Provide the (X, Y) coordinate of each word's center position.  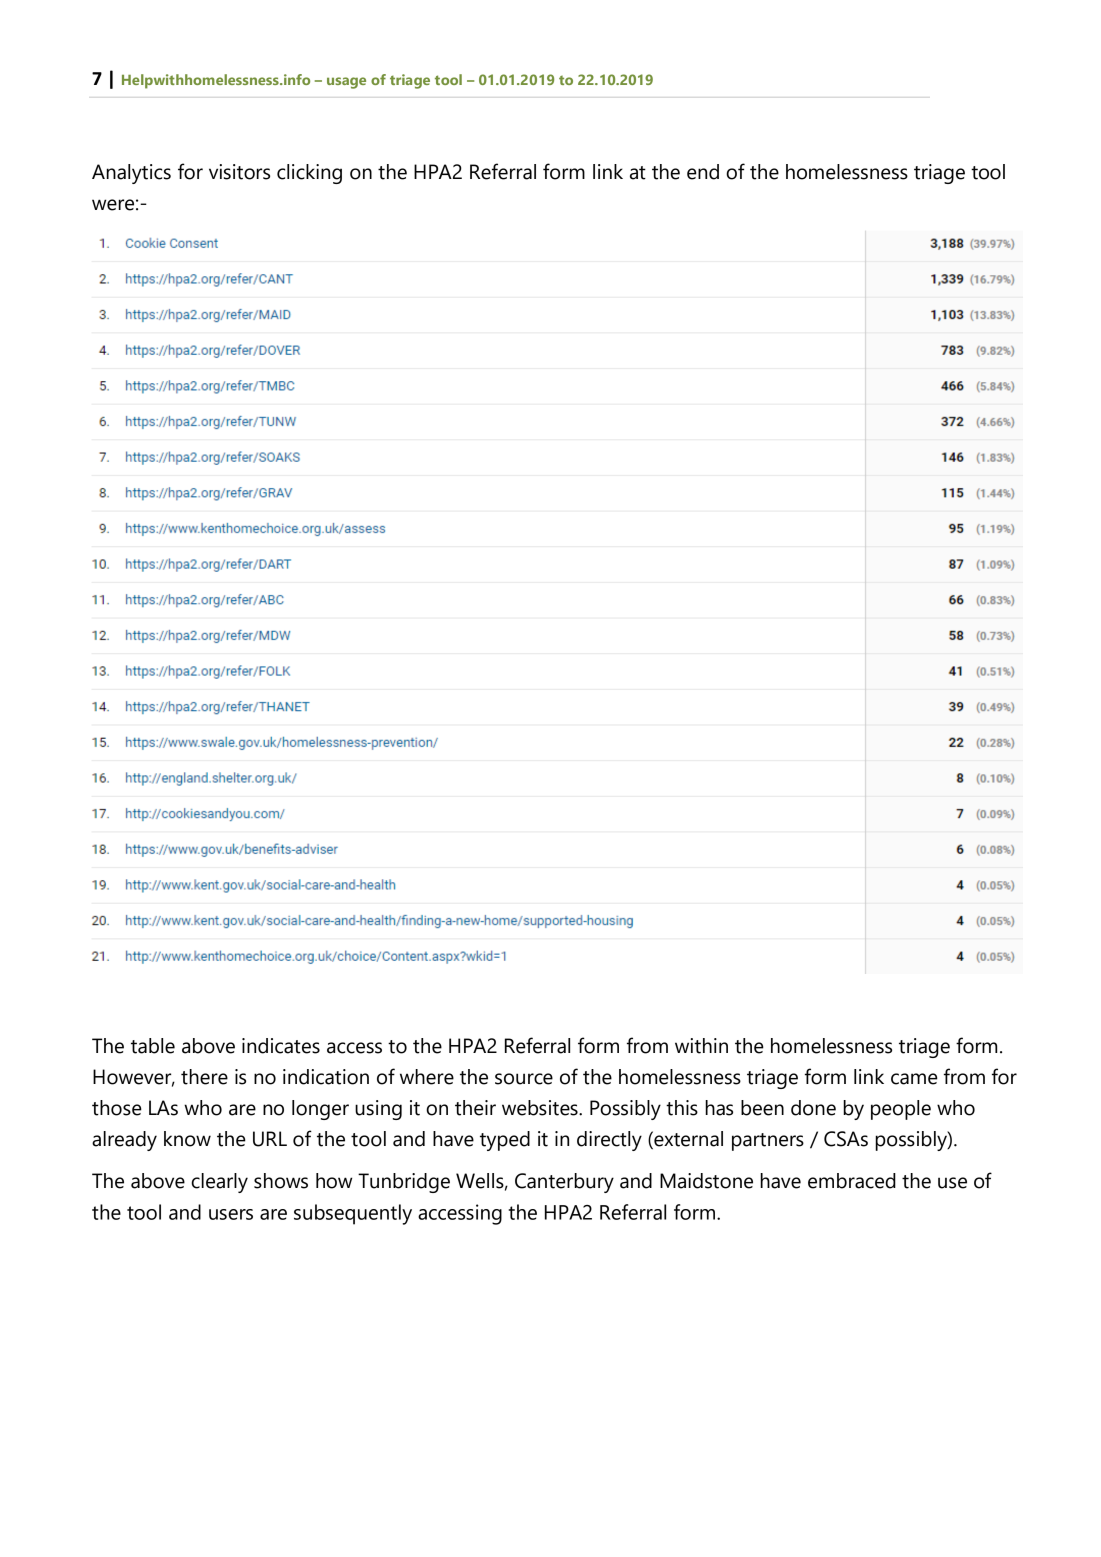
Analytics (131, 174)
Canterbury (564, 1183)
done (813, 1108)
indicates (281, 1046)
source (524, 1079)
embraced (852, 1181)
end (703, 172)
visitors (239, 172)
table (153, 1046)
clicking (309, 174)
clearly (219, 1183)
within (701, 1046)
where (427, 1077)
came (914, 1079)
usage (346, 83)
